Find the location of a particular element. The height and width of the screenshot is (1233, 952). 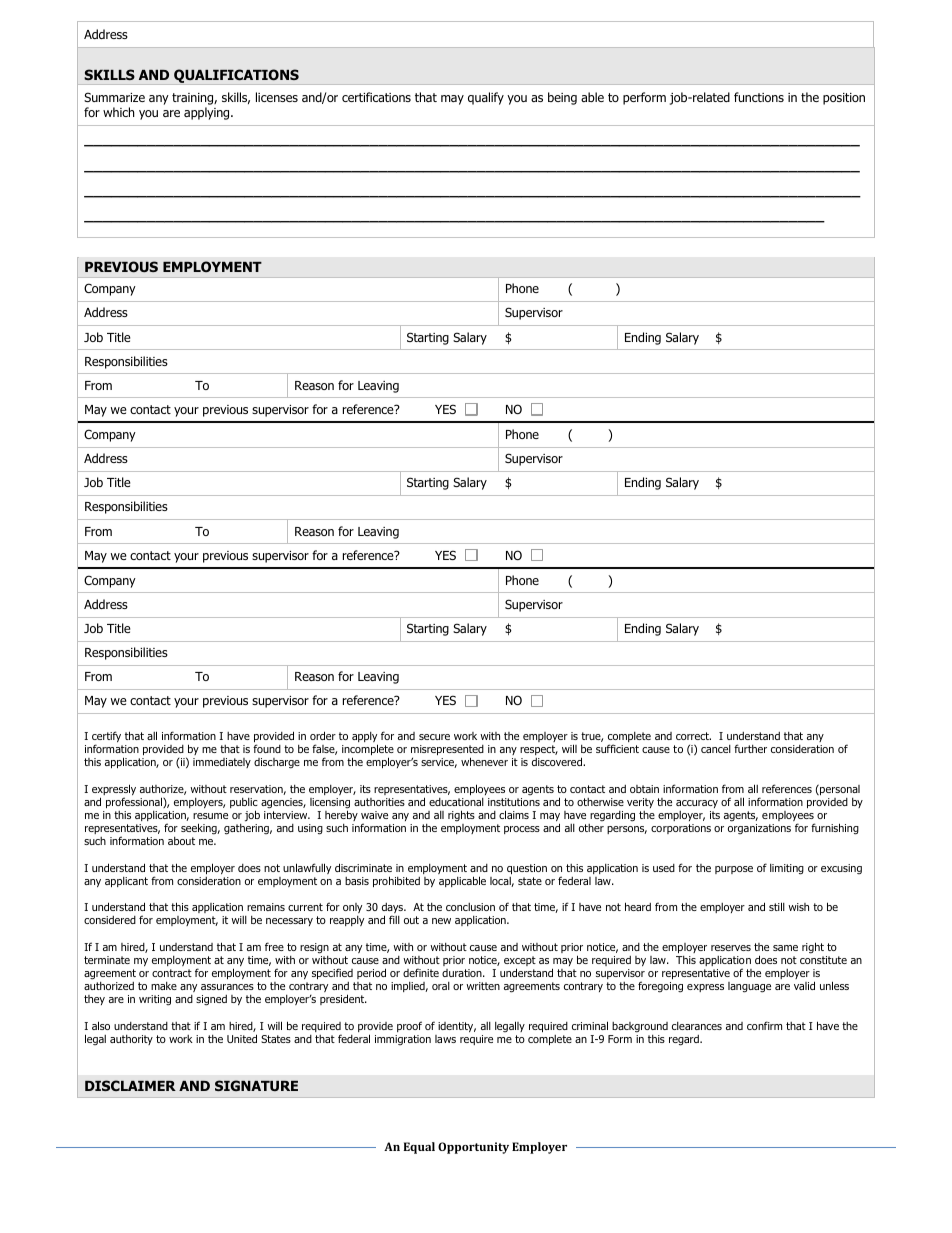

Opportunity is located at coordinates (473, 1148).
